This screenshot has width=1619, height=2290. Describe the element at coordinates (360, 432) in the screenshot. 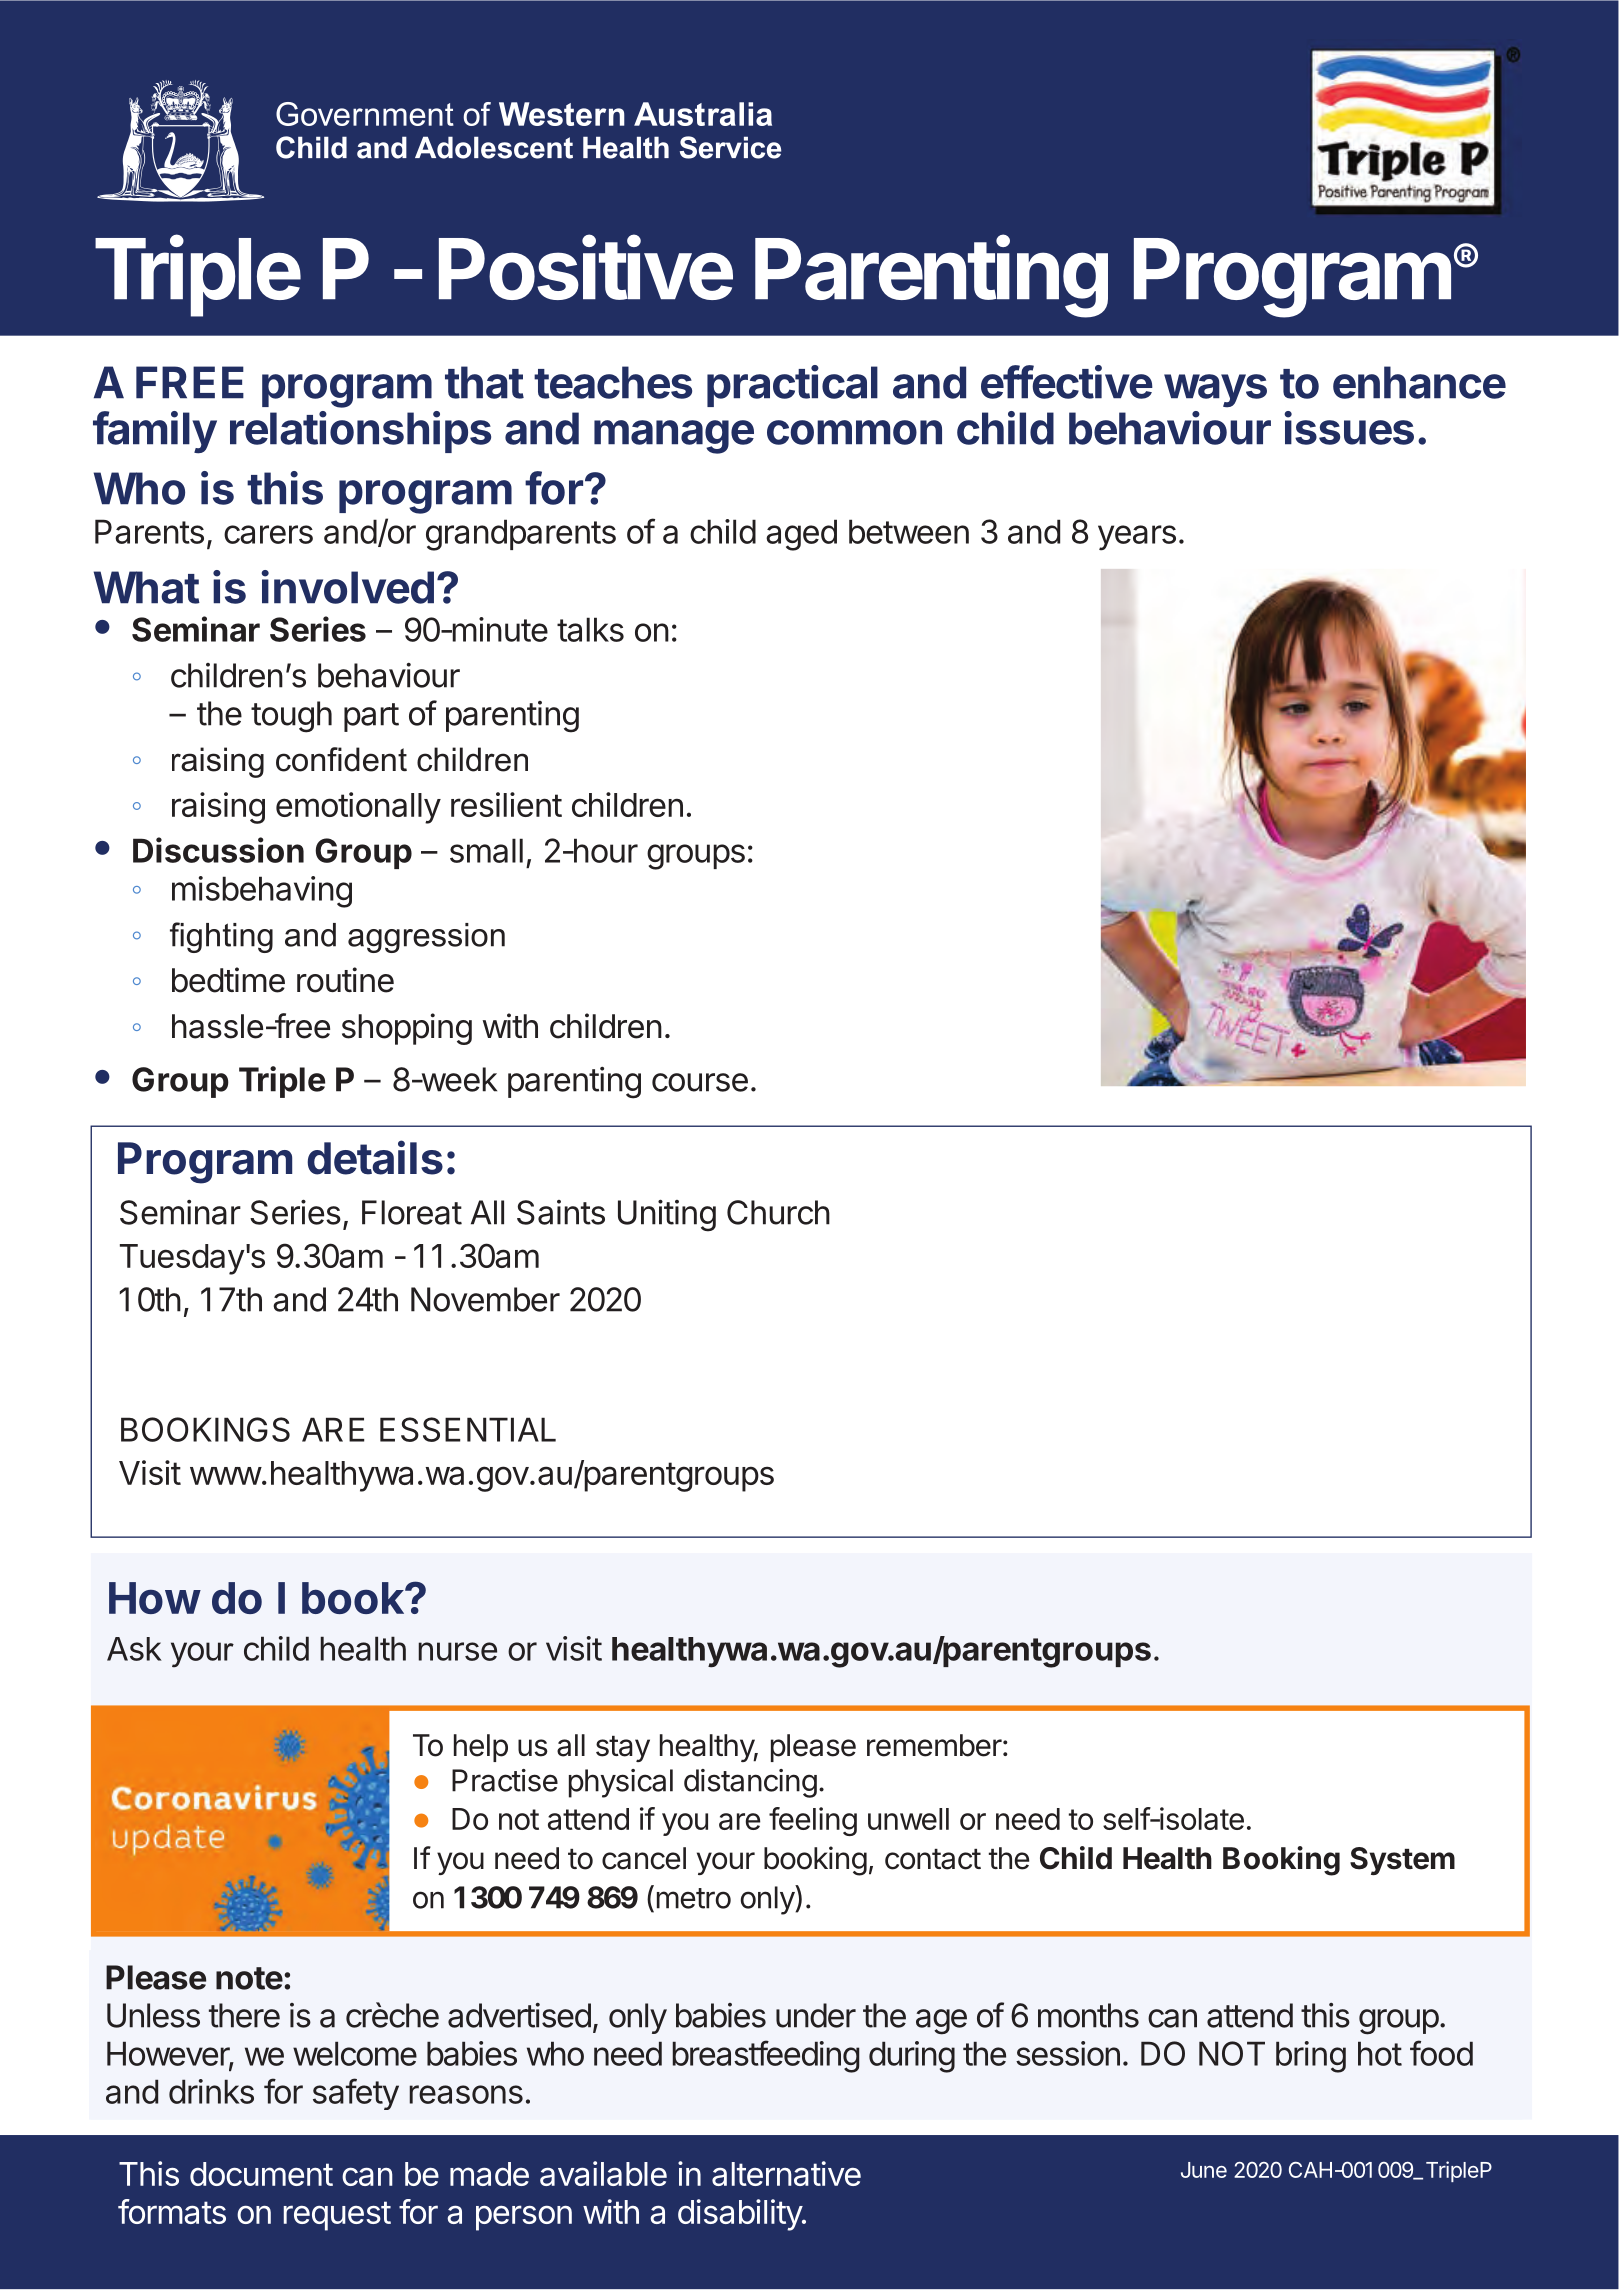

I see `relationships` at that location.
